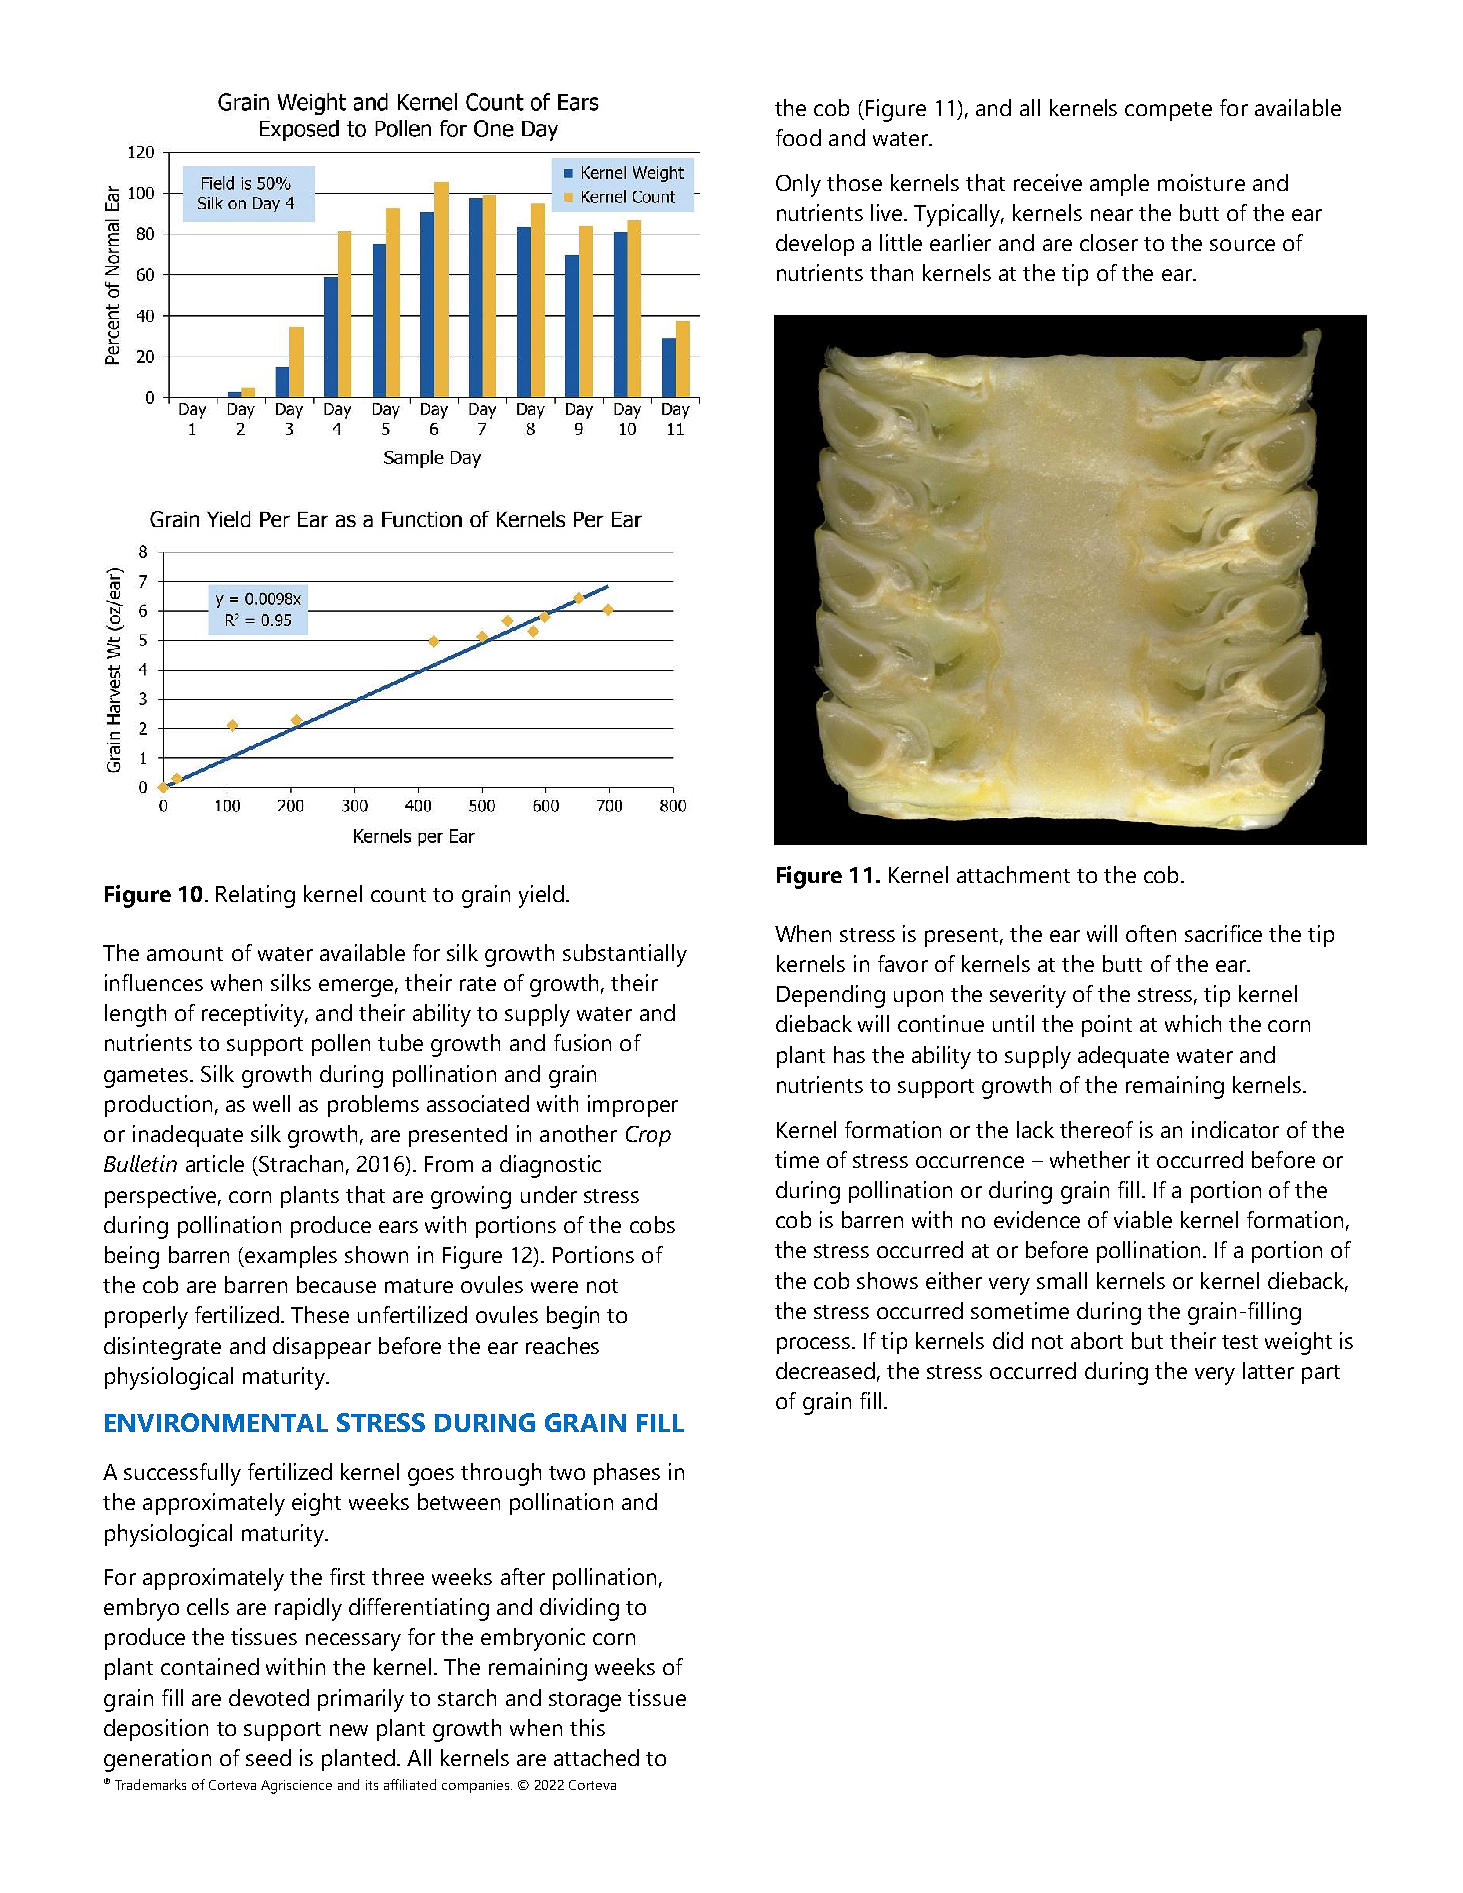  What do you see at coordinates (1151, 933) in the screenshot?
I see `often` at bounding box center [1151, 933].
